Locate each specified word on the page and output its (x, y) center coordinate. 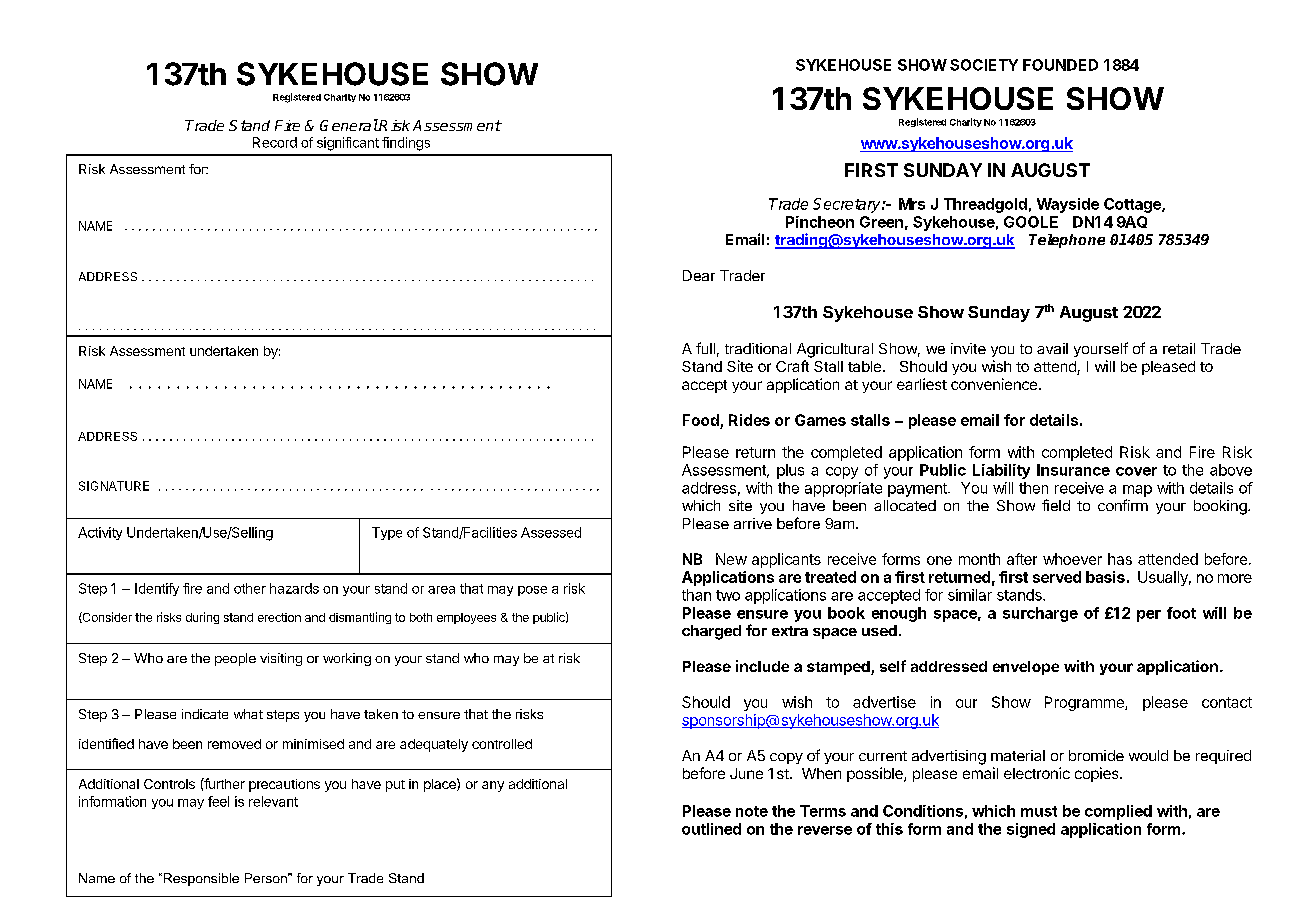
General (349, 125)
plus (790, 471)
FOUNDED (1060, 65)
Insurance (1073, 470)
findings (406, 144)
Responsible (200, 879)
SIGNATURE (114, 486)
